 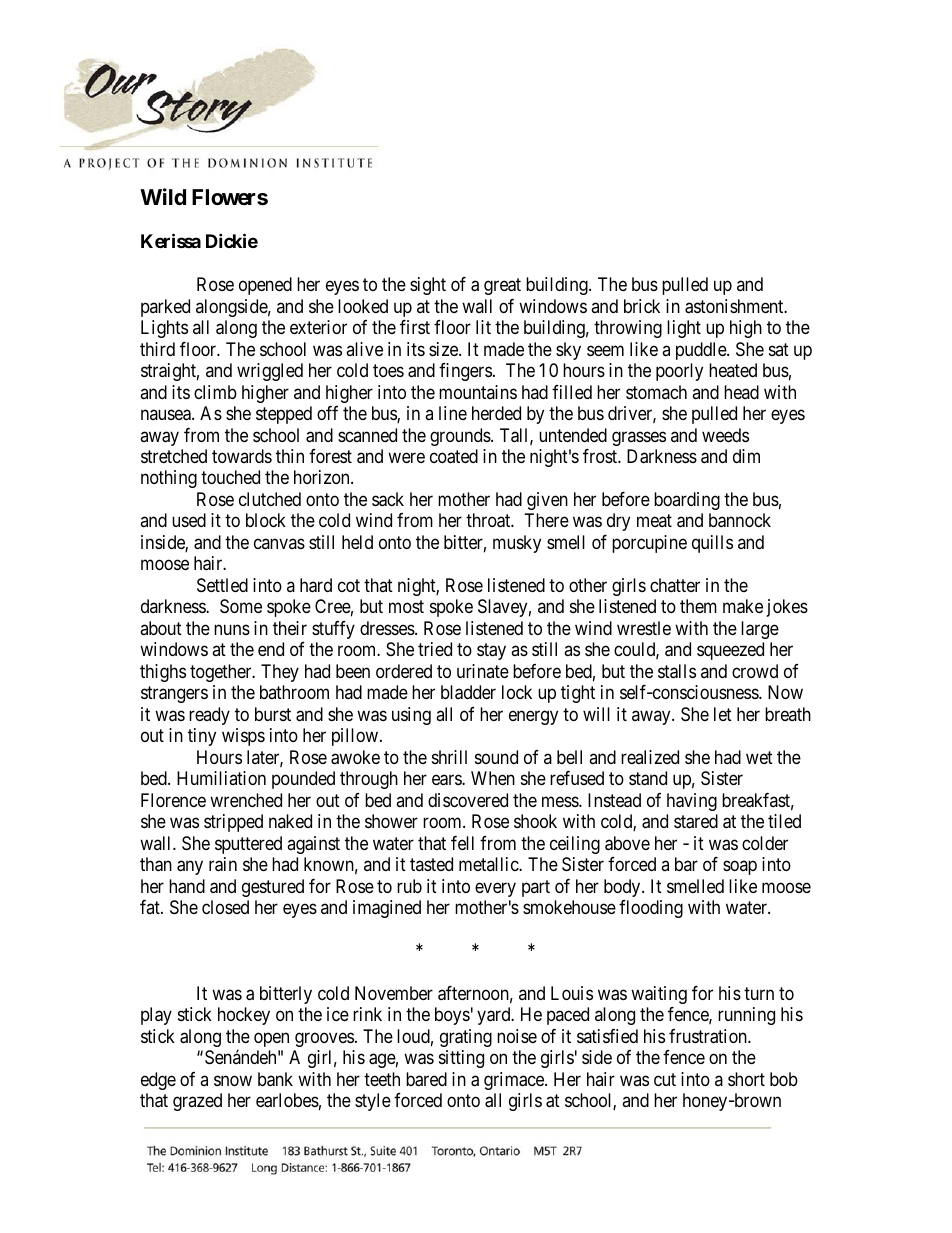 I want to click on squeezed, so click(x=730, y=651).
